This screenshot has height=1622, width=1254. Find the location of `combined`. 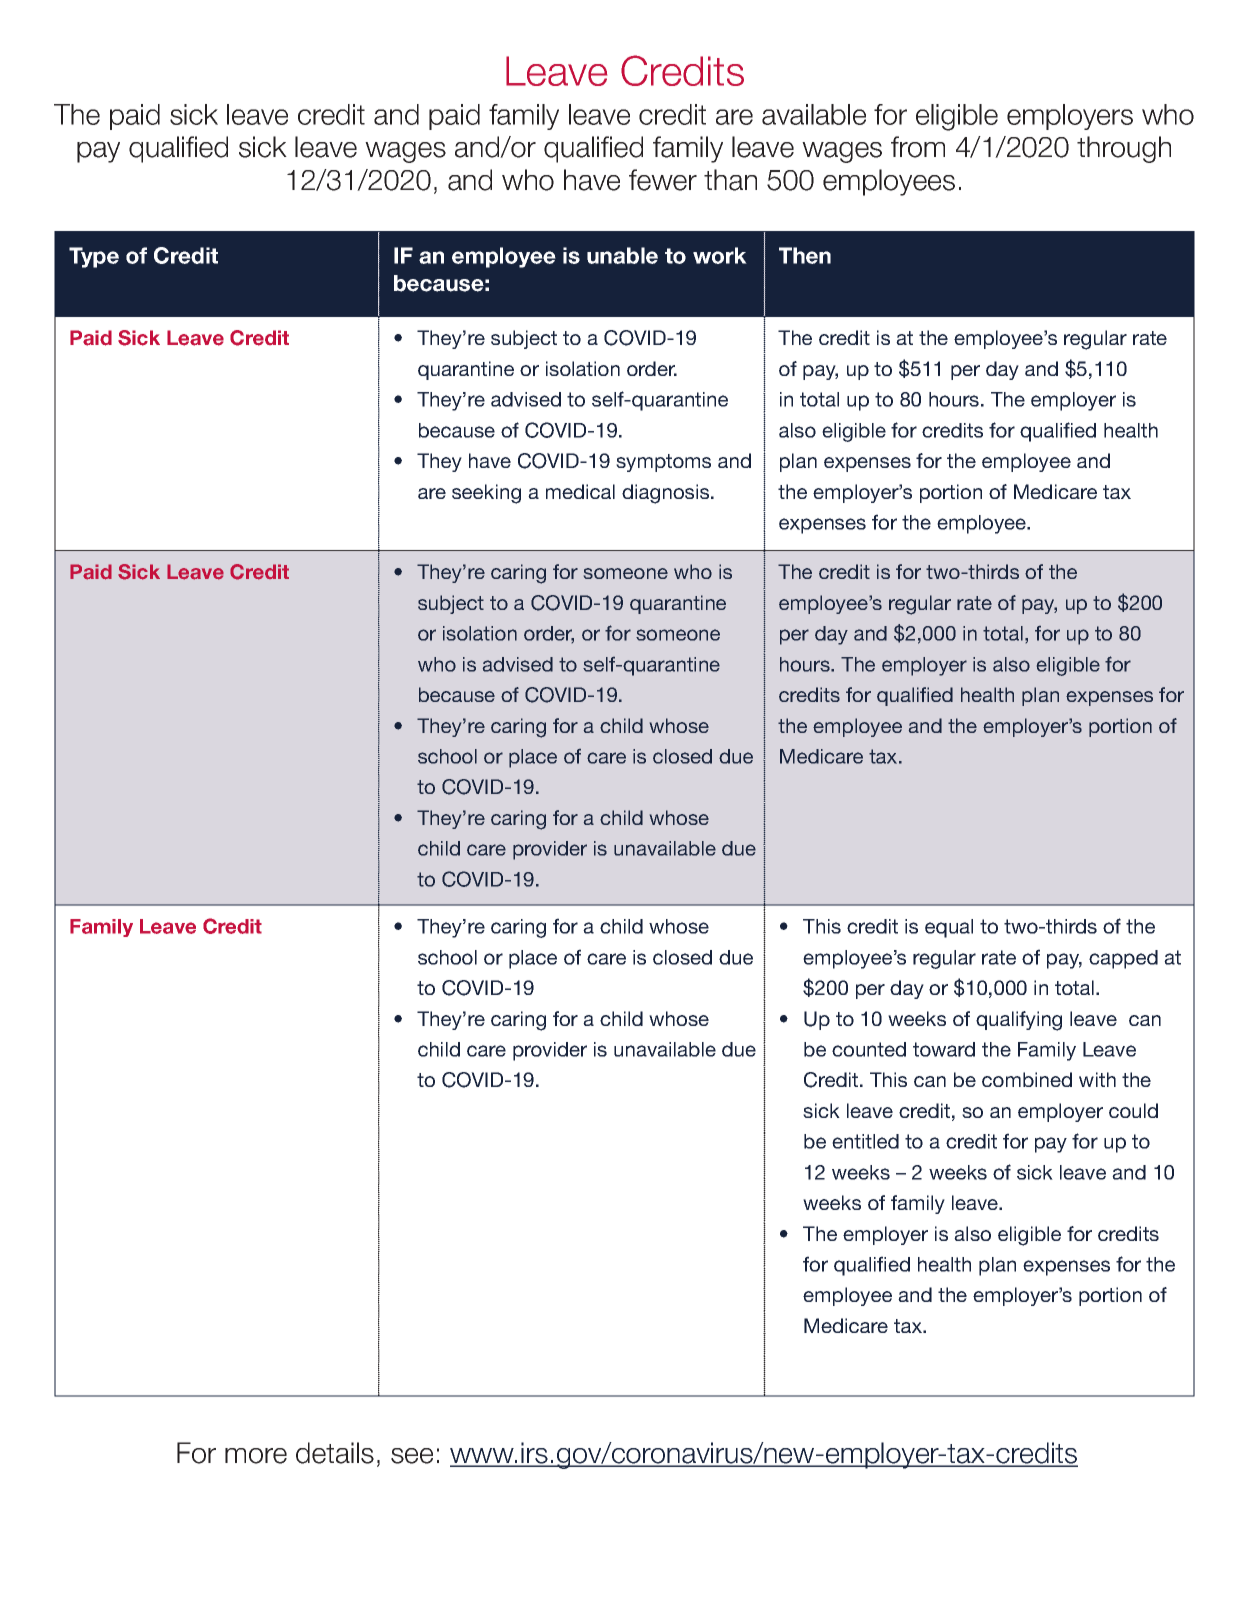

combined is located at coordinates (1027, 1079).
